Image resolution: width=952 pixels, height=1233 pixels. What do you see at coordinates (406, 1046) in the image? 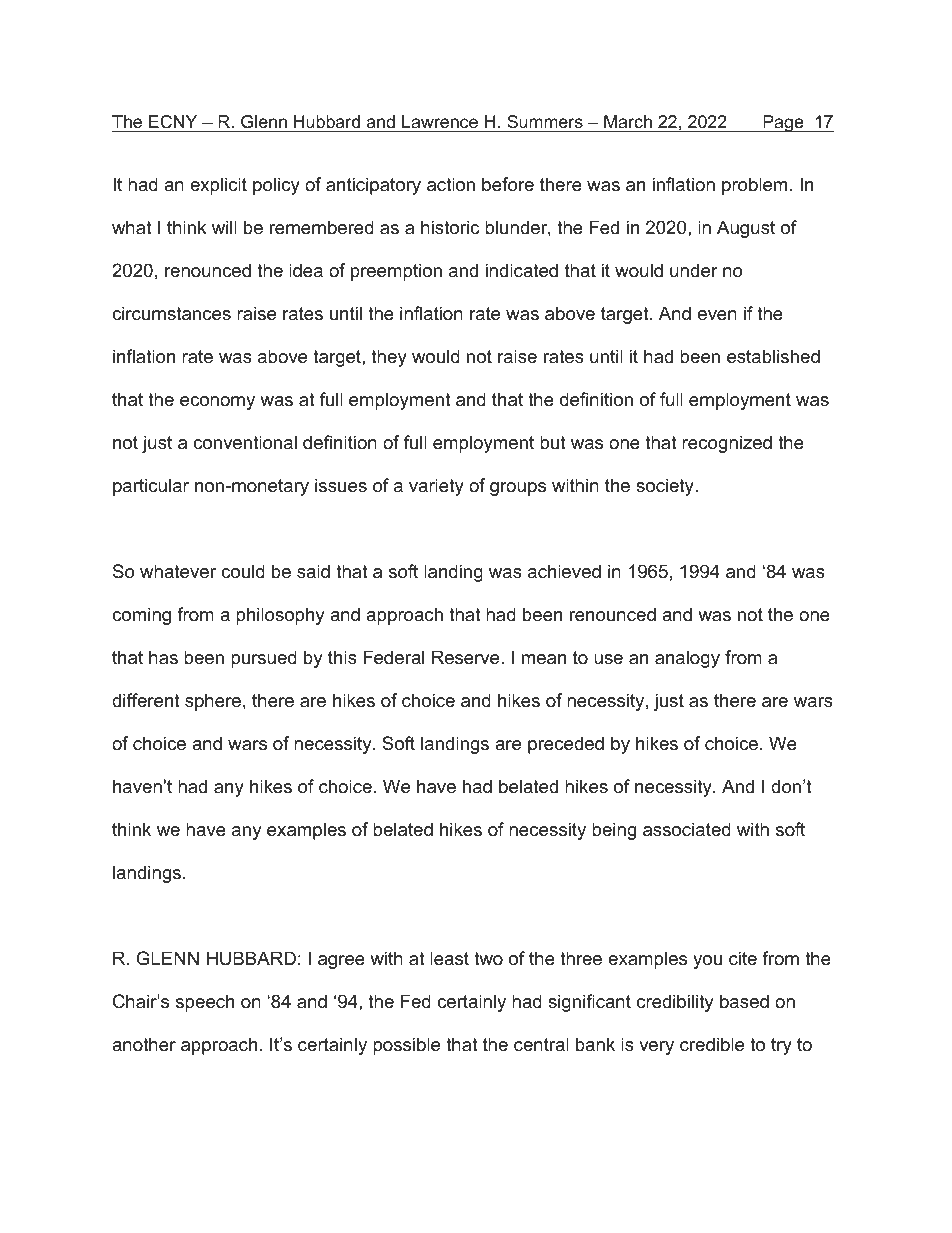
I see `possible` at bounding box center [406, 1046].
